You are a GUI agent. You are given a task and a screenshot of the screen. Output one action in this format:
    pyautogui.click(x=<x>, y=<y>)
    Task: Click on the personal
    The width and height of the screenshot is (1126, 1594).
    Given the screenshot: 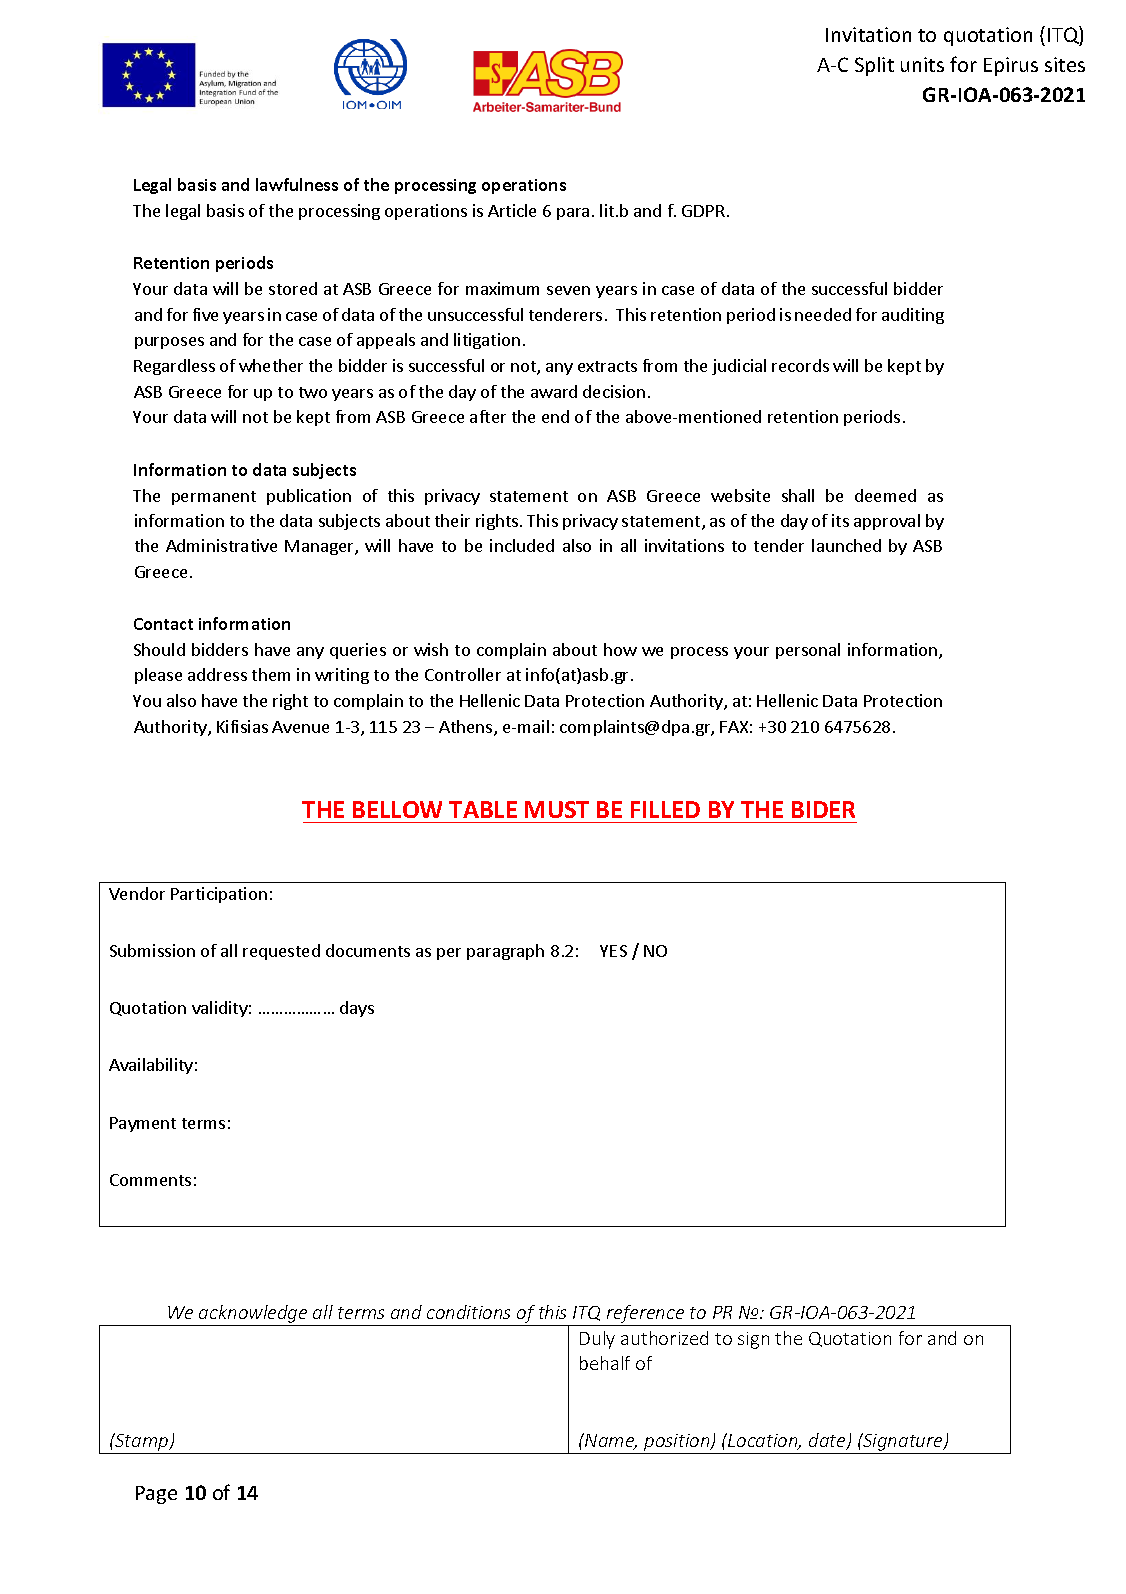 What is the action you would take?
    pyautogui.click(x=808, y=651)
